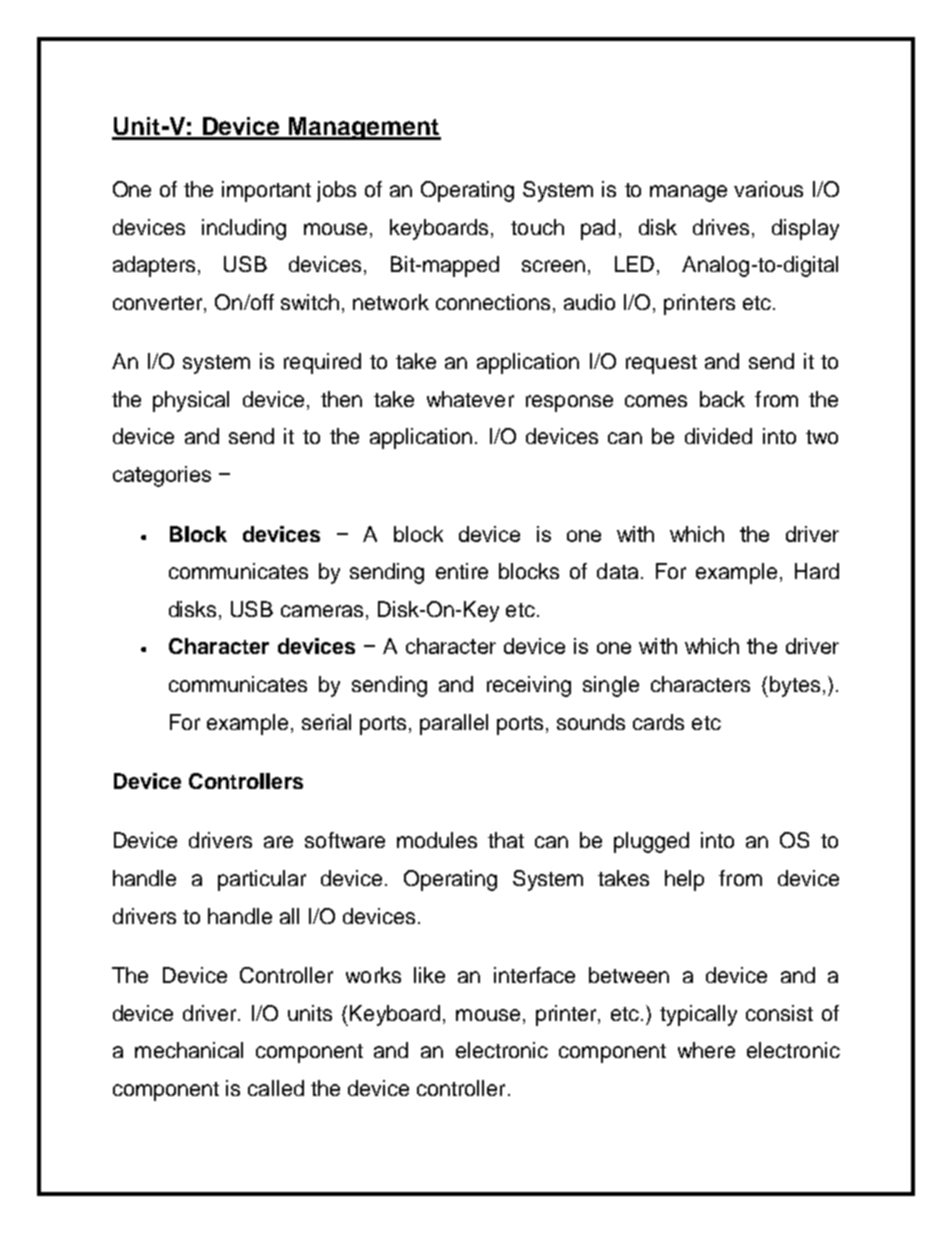 The image size is (952, 1233). I want to click on physical, so click(191, 401).
